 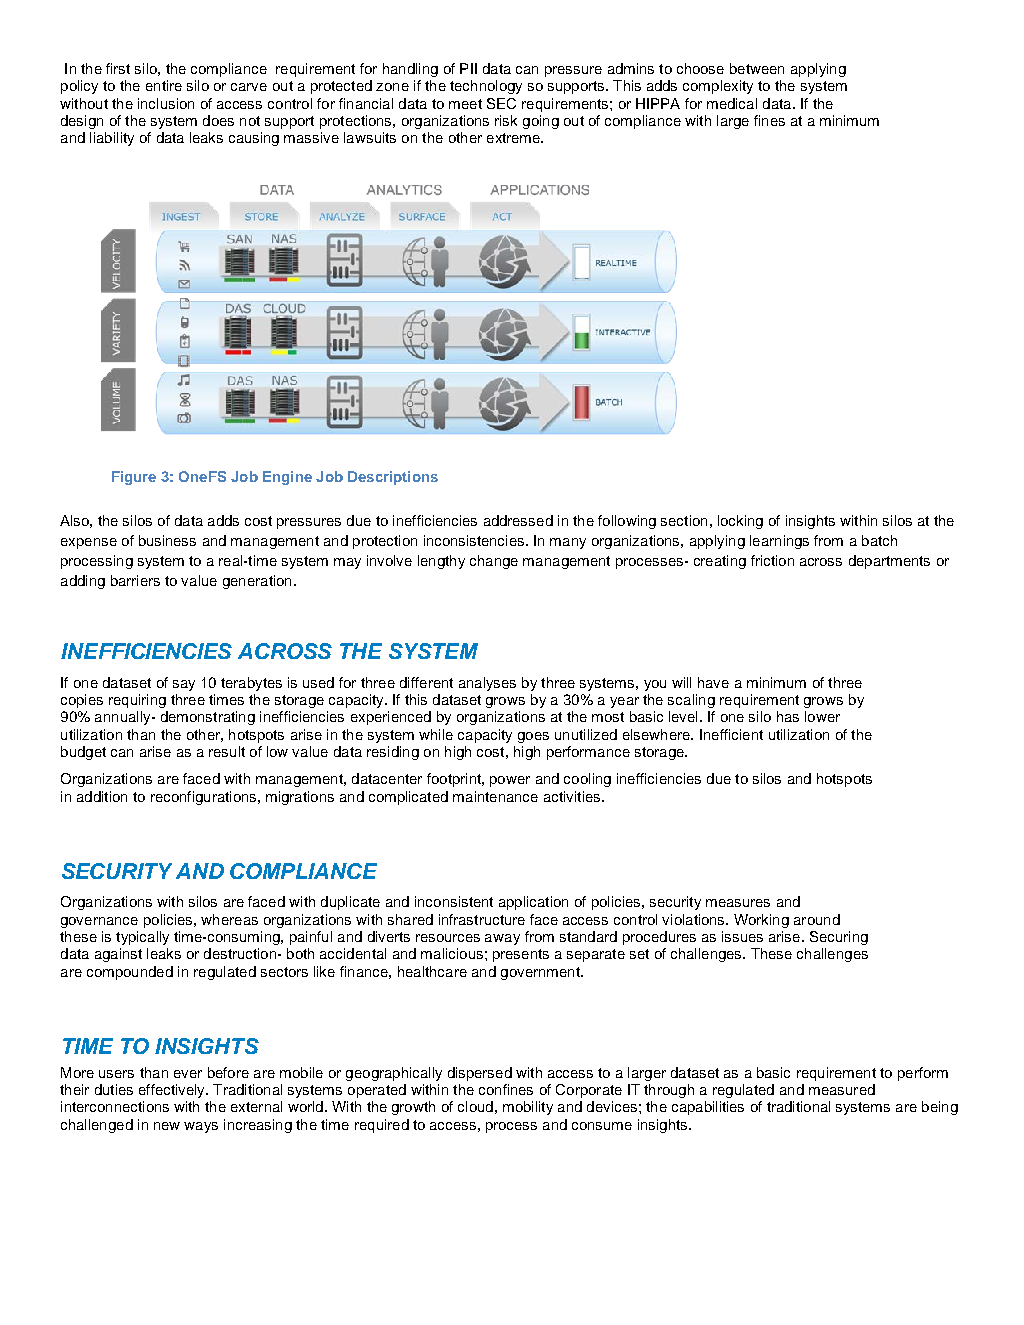 What do you see at coordinates (740, 522) in the image?
I see `locking` at bounding box center [740, 522].
